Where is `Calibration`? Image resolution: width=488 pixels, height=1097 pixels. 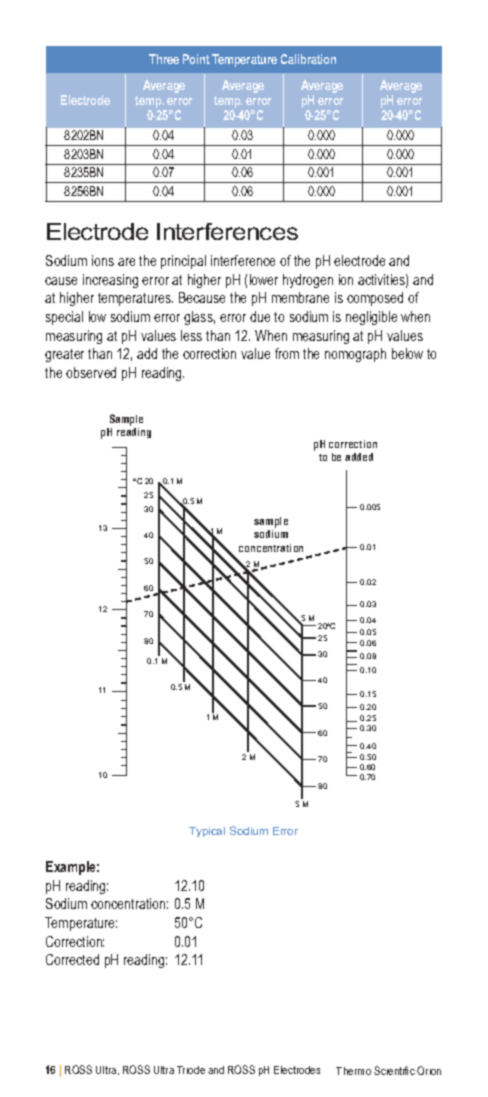
Calibration is located at coordinates (308, 59).
